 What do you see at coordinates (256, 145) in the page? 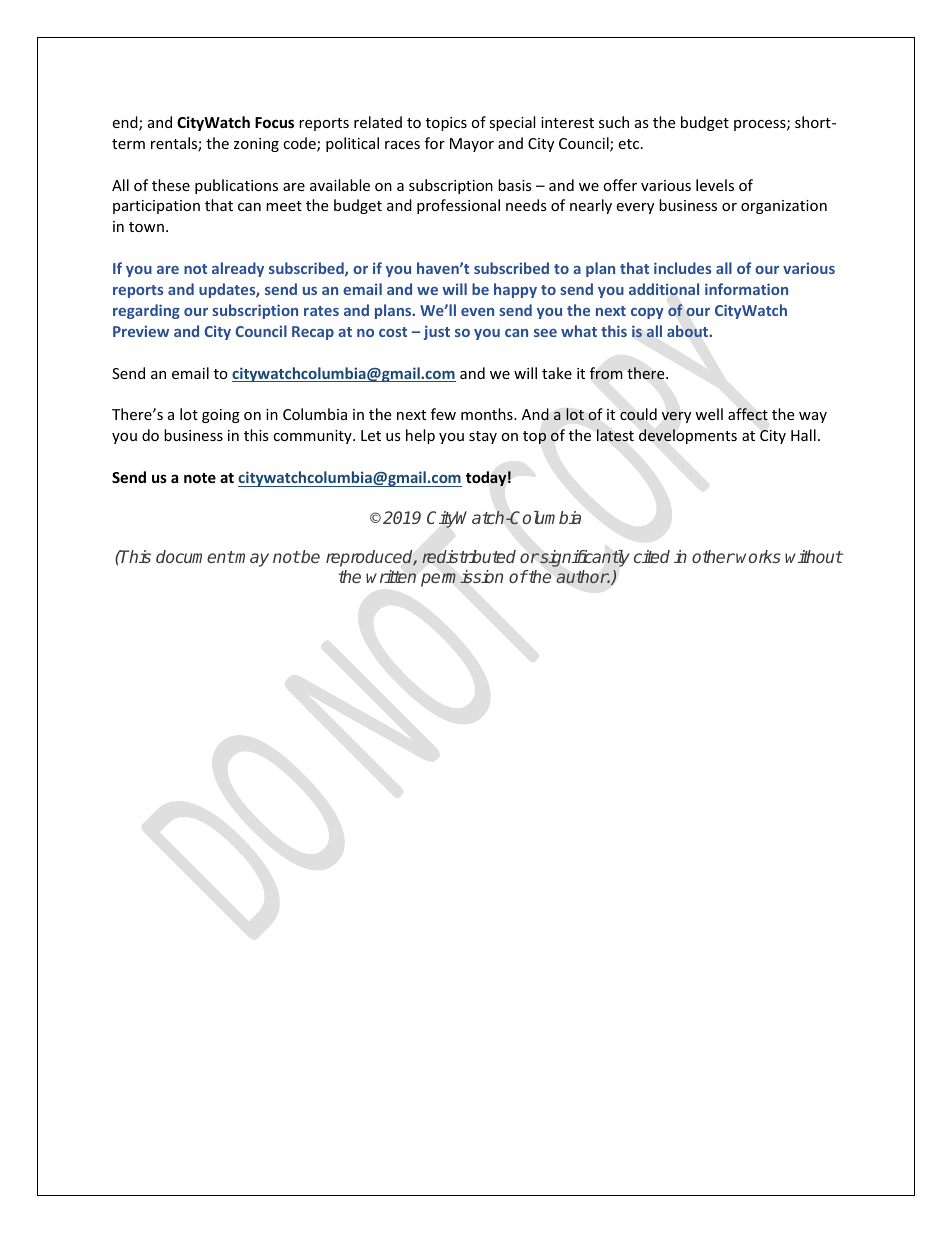
I see `zoning` at bounding box center [256, 145].
